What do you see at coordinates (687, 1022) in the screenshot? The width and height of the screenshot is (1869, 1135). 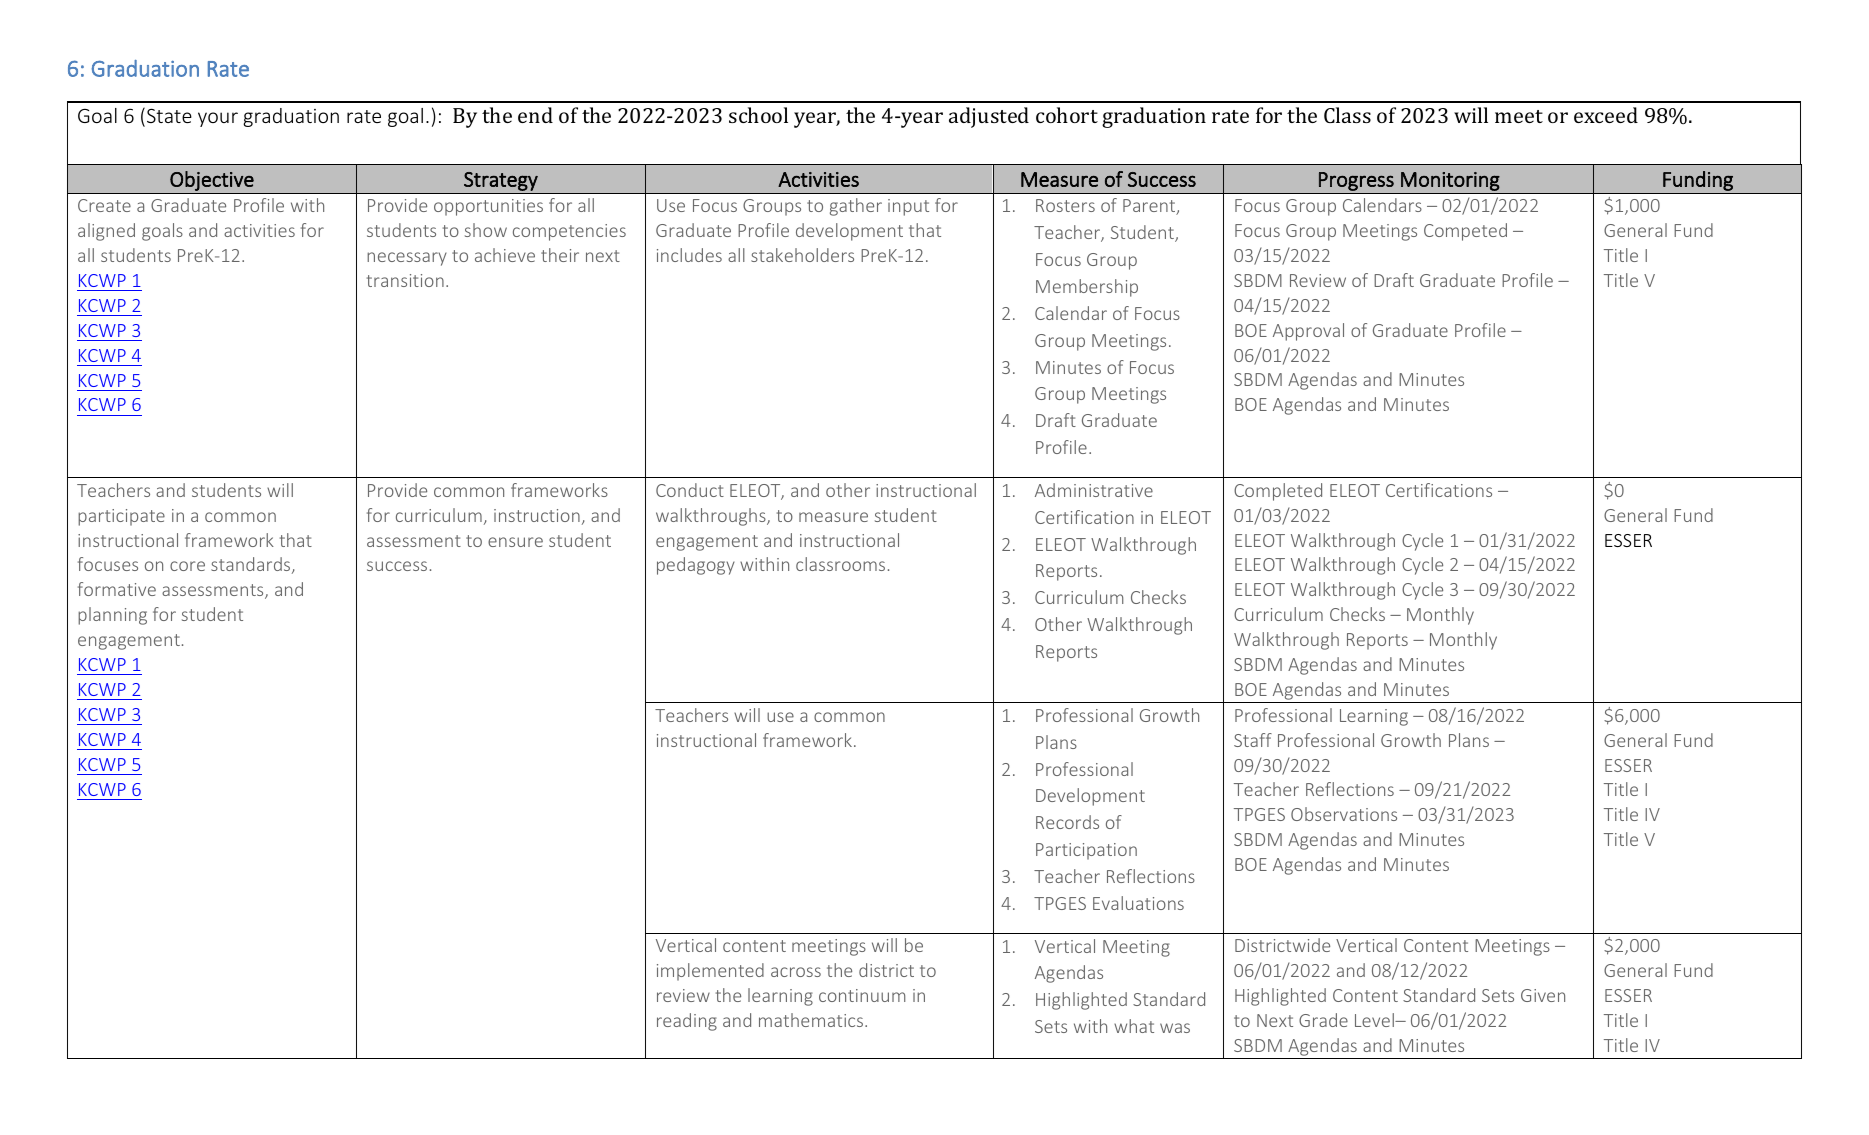 I see `reading` at bounding box center [687, 1022].
